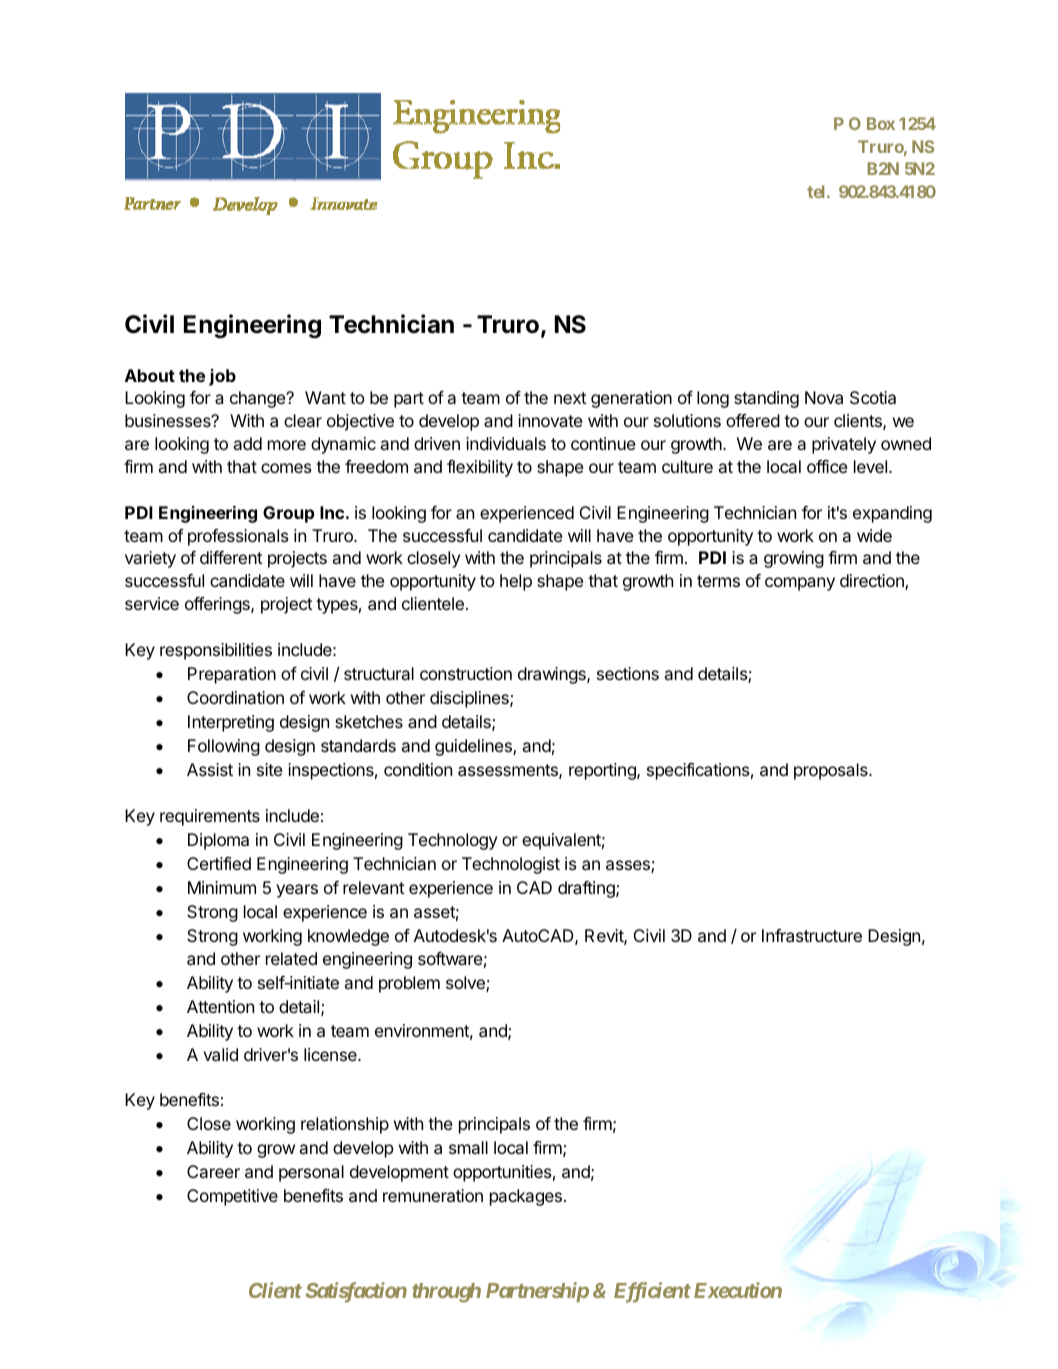 This screenshot has height=1369, width=1058. Describe the element at coordinates (832, 771) in the screenshot. I see `proposals` at that location.
